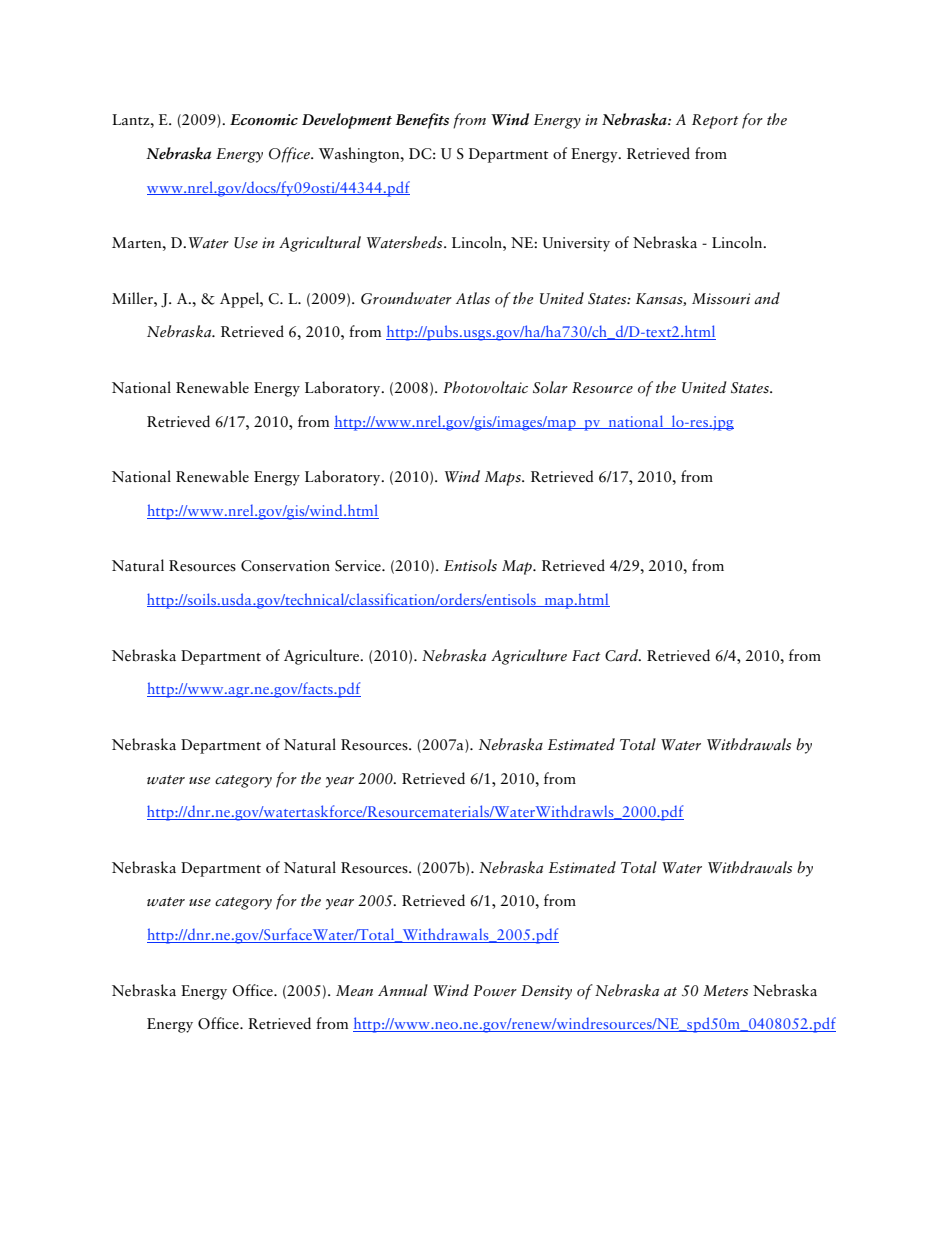 This screenshot has width=952, height=1233. What do you see at coordinates (725, 990) in the screenshot?
I see `Meters` at bounding box center [725, 990].
